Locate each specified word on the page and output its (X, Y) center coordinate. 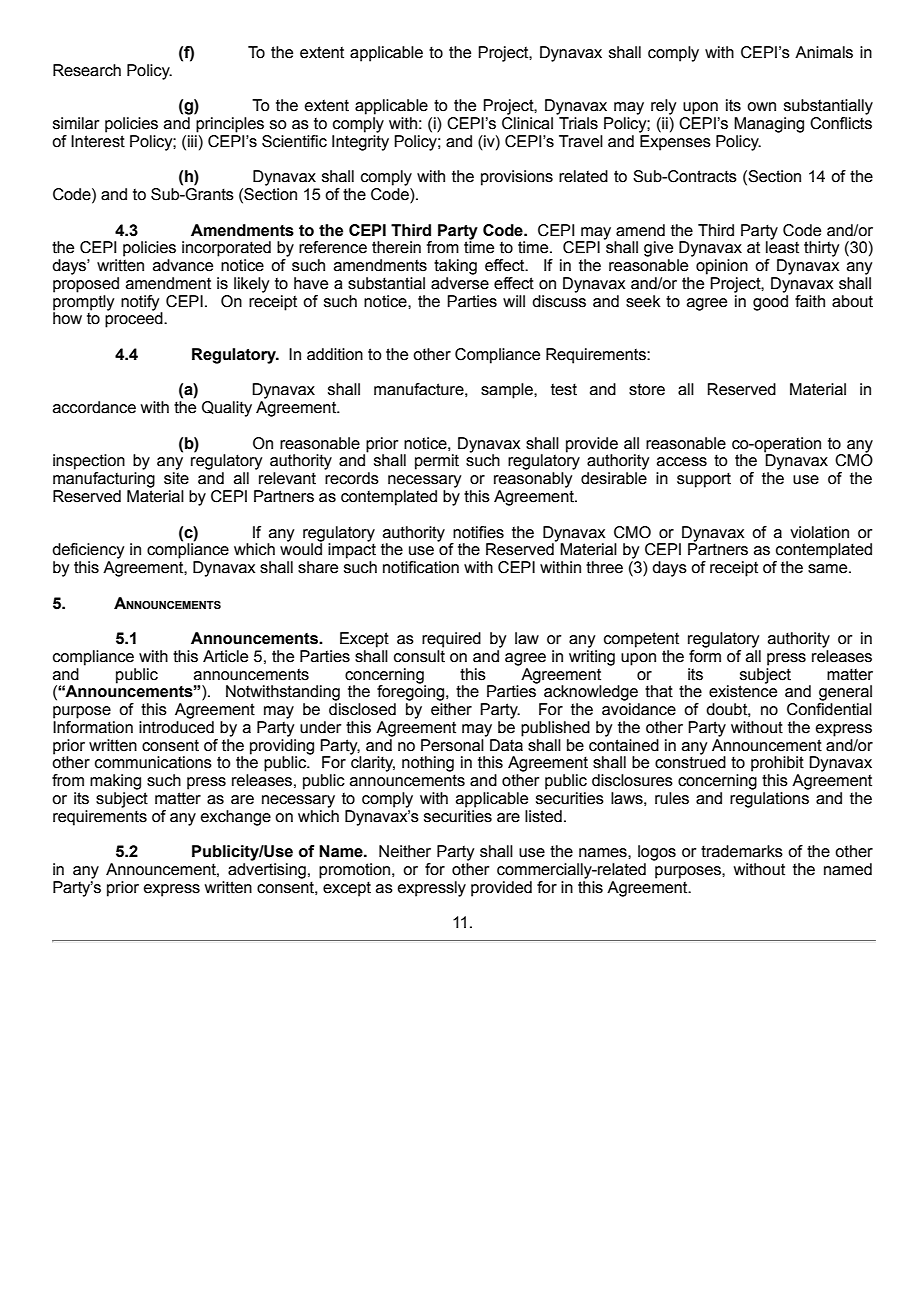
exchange (236, 818)
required (451, 640)
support (704, 480)
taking (455, 267)
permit (437, 462)
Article (225, 656)
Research (87, 70)
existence (743, 690)
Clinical (527, 122)
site (176, 478)
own (761, 107)
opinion (722, 267)
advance (183, 265)
